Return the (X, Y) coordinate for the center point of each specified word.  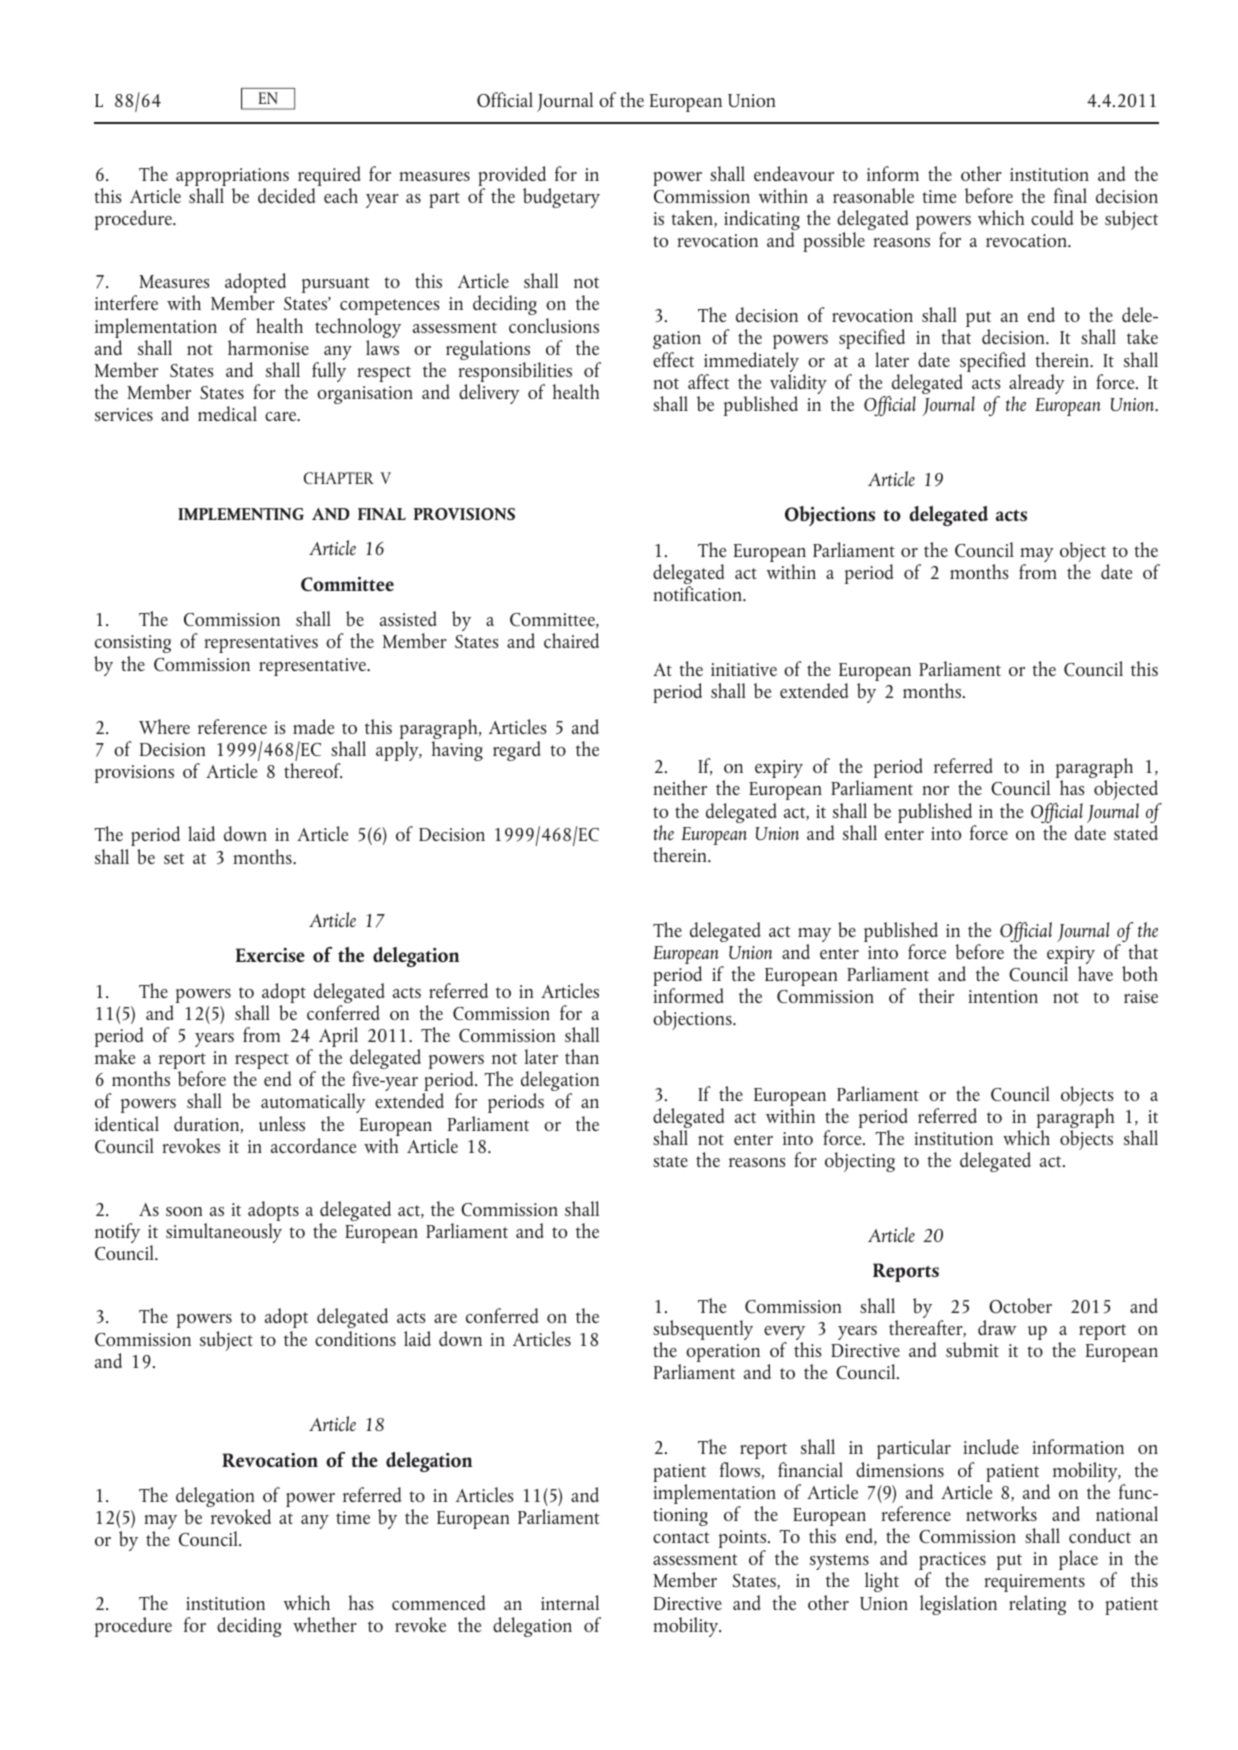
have (1095, 973)
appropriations (232, 178)
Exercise (270, 955)
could (1052, 217)
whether (325, 1624)
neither (680, 787)
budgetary (561, 198)
